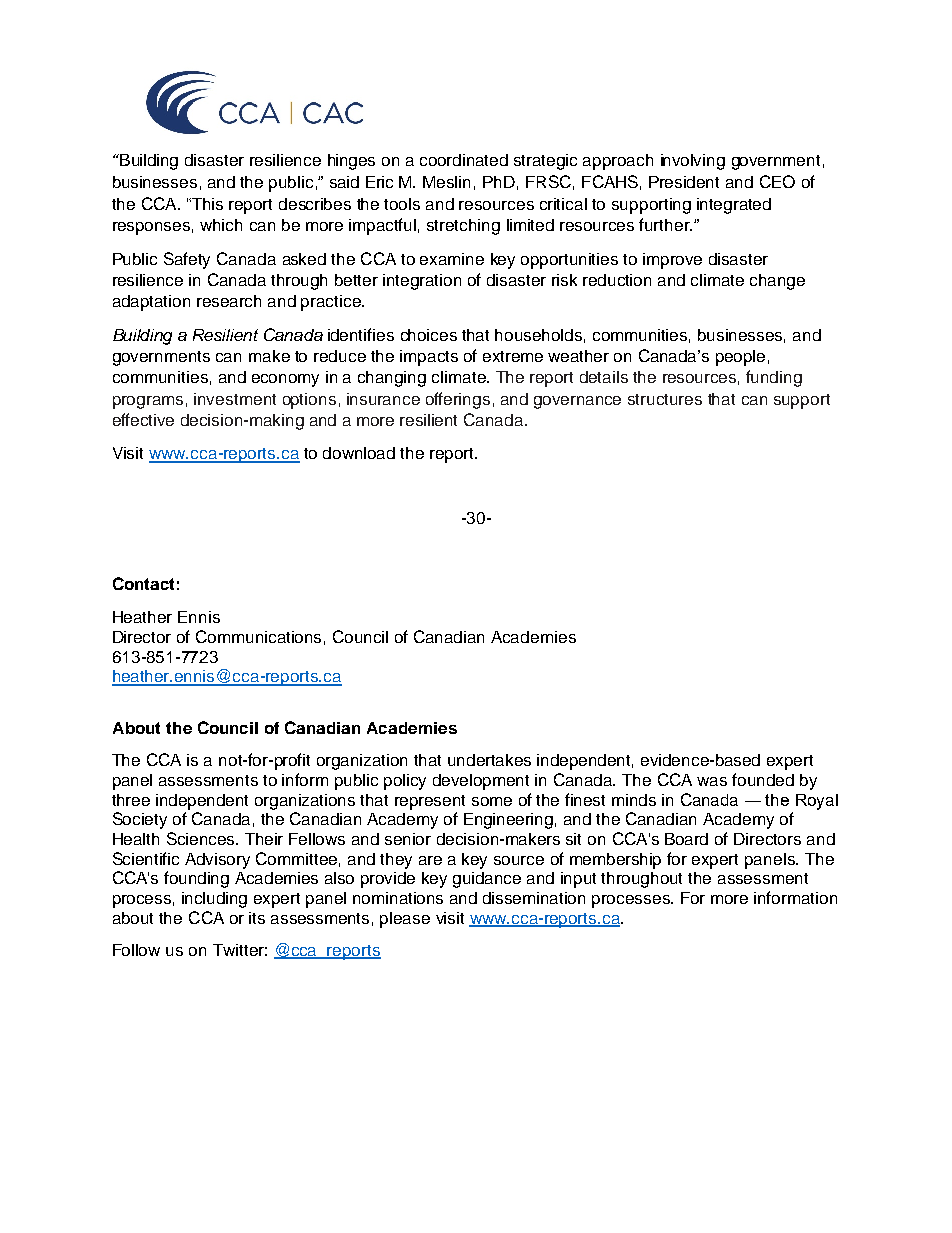 The width and height of the document is (952, 1233). What do you see at coordinates (464, 160) in the document?
I see `coordinated` at bounding box center [464, 160].
